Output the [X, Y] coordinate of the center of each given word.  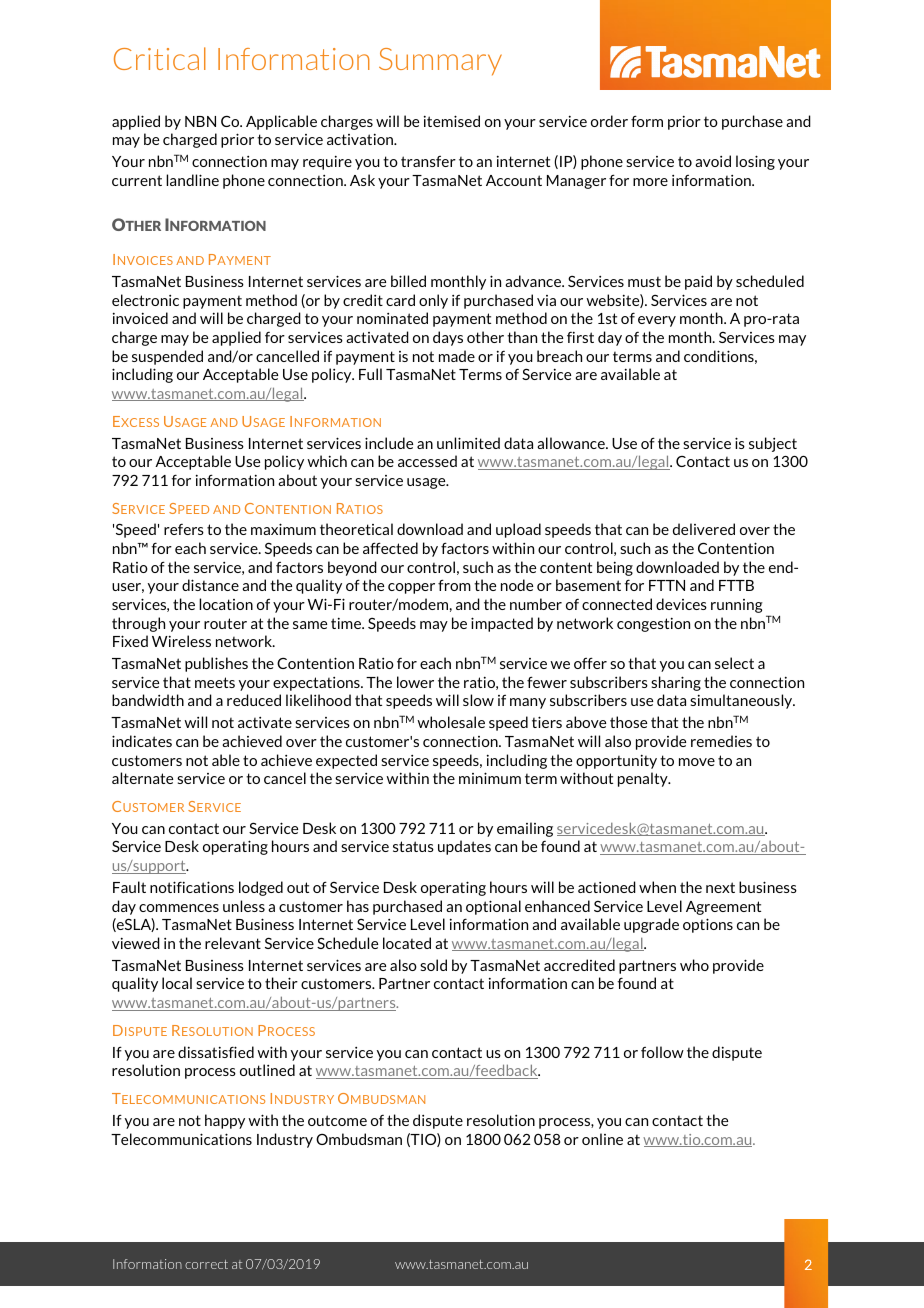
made [457, 356]
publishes [216, 664]
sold [433, 965]
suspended [167, 357]
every [657, 321]
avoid [713, 161]
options [708, 925]
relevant [233, 943]
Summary [440, 62]
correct [206, 1264]
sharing [676, 683]
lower [415, 682]
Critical [160, 58]
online [602, 1139]
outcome [337, 1120]
